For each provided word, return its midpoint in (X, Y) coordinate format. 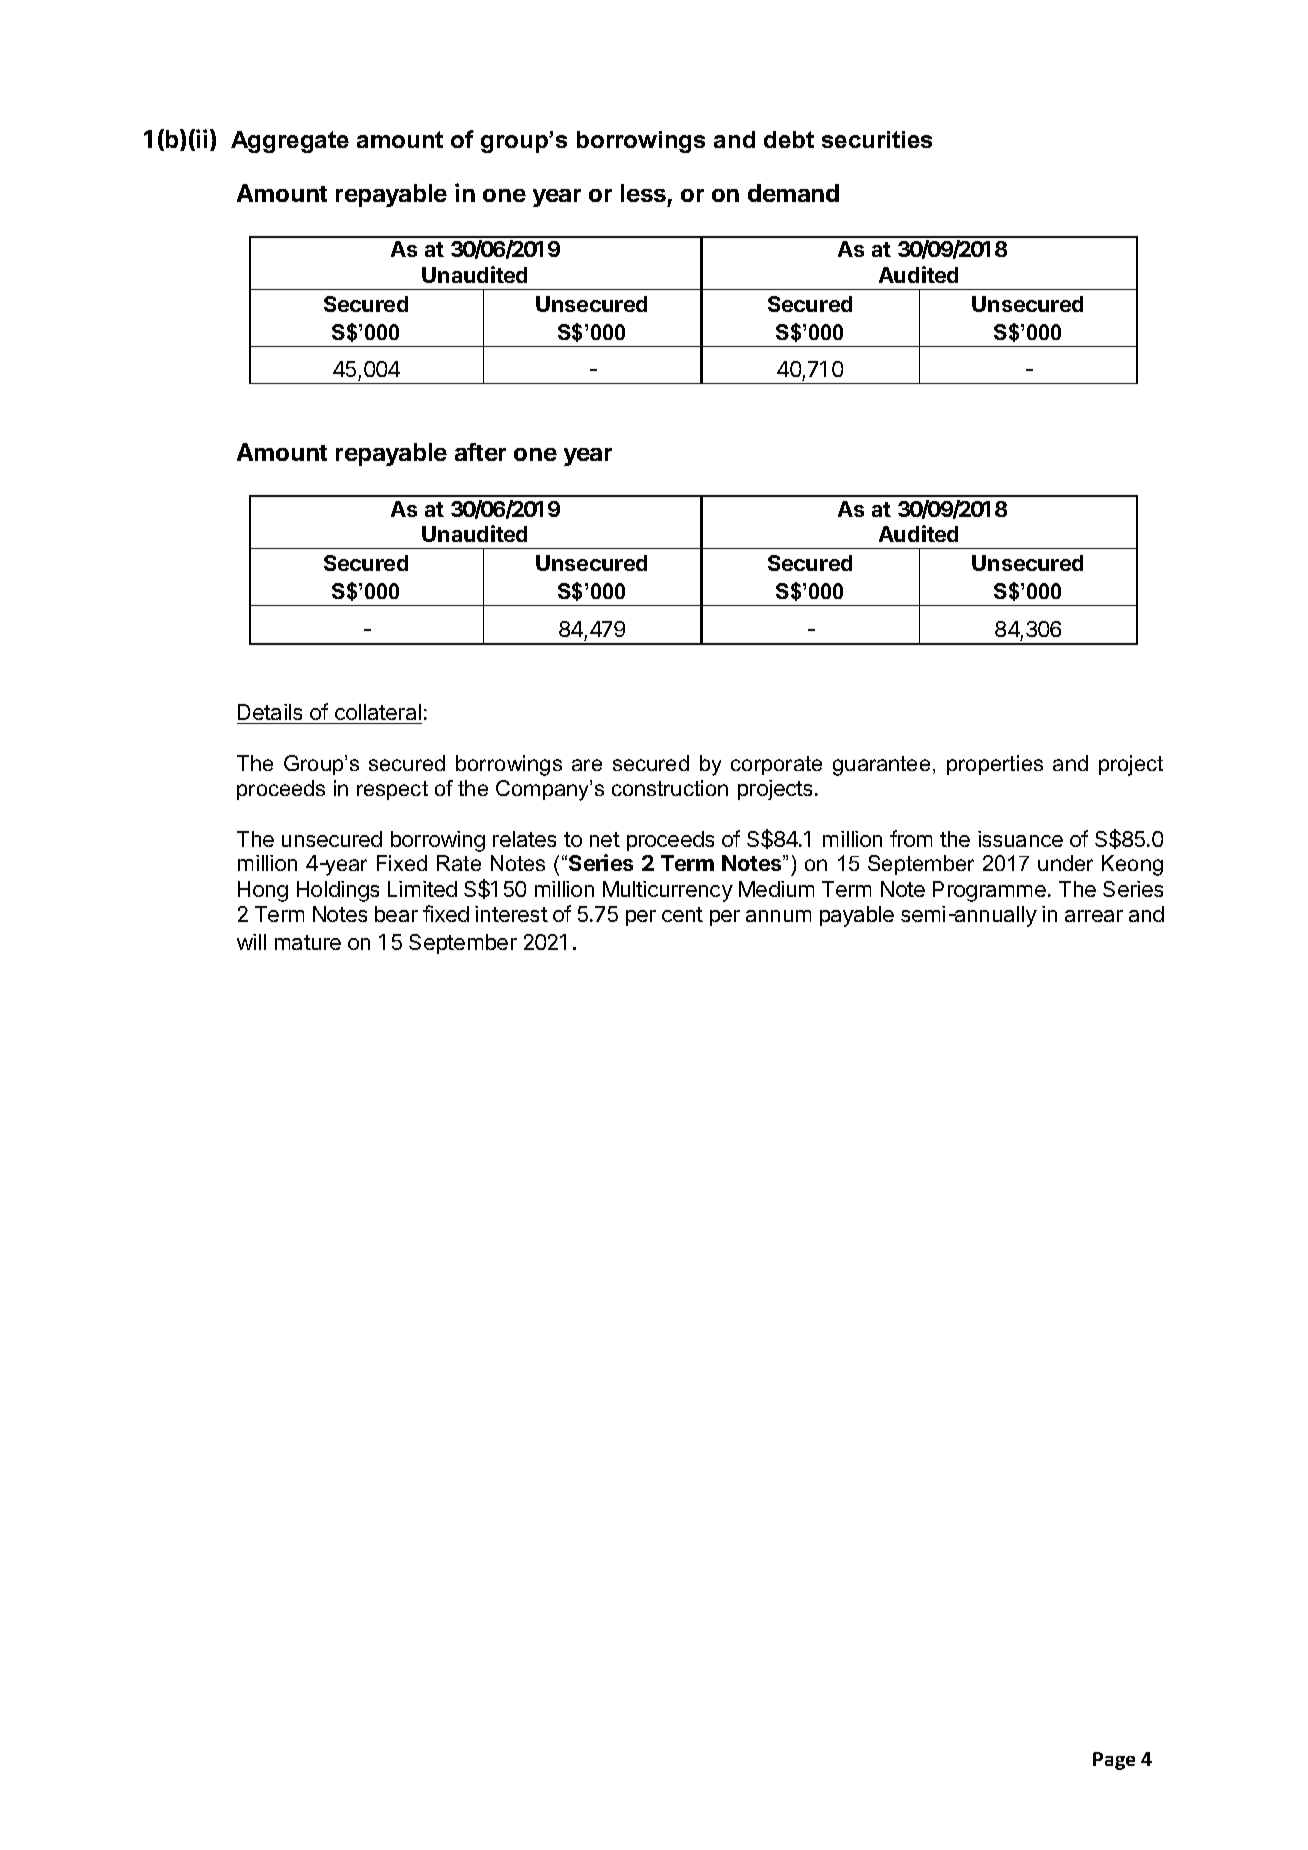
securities (877, 139)
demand (793, 193)
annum (778, 916)
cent (682, 914)
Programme (989, 891)
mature (308, 942)
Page (1114, 1761)
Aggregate (290, 142)
